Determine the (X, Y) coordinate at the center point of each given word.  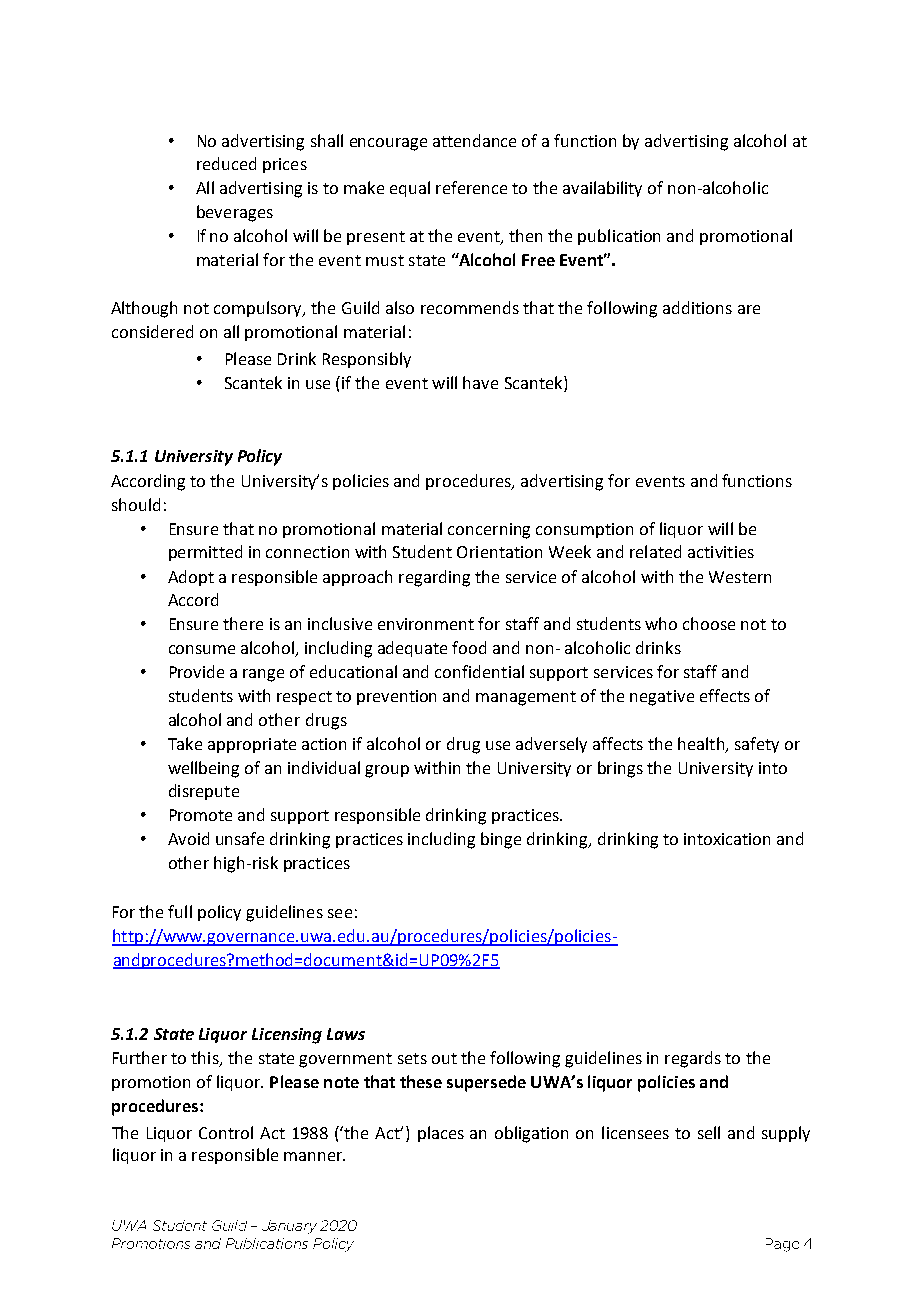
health (702, 744)
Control (226, 1132)
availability (602, 189)
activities (721, 552)
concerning (489, 531)
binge (501, 840)
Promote (201, 815)
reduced (226, 163)
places (441, 1134)
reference (471, 187)
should (136, 504)
